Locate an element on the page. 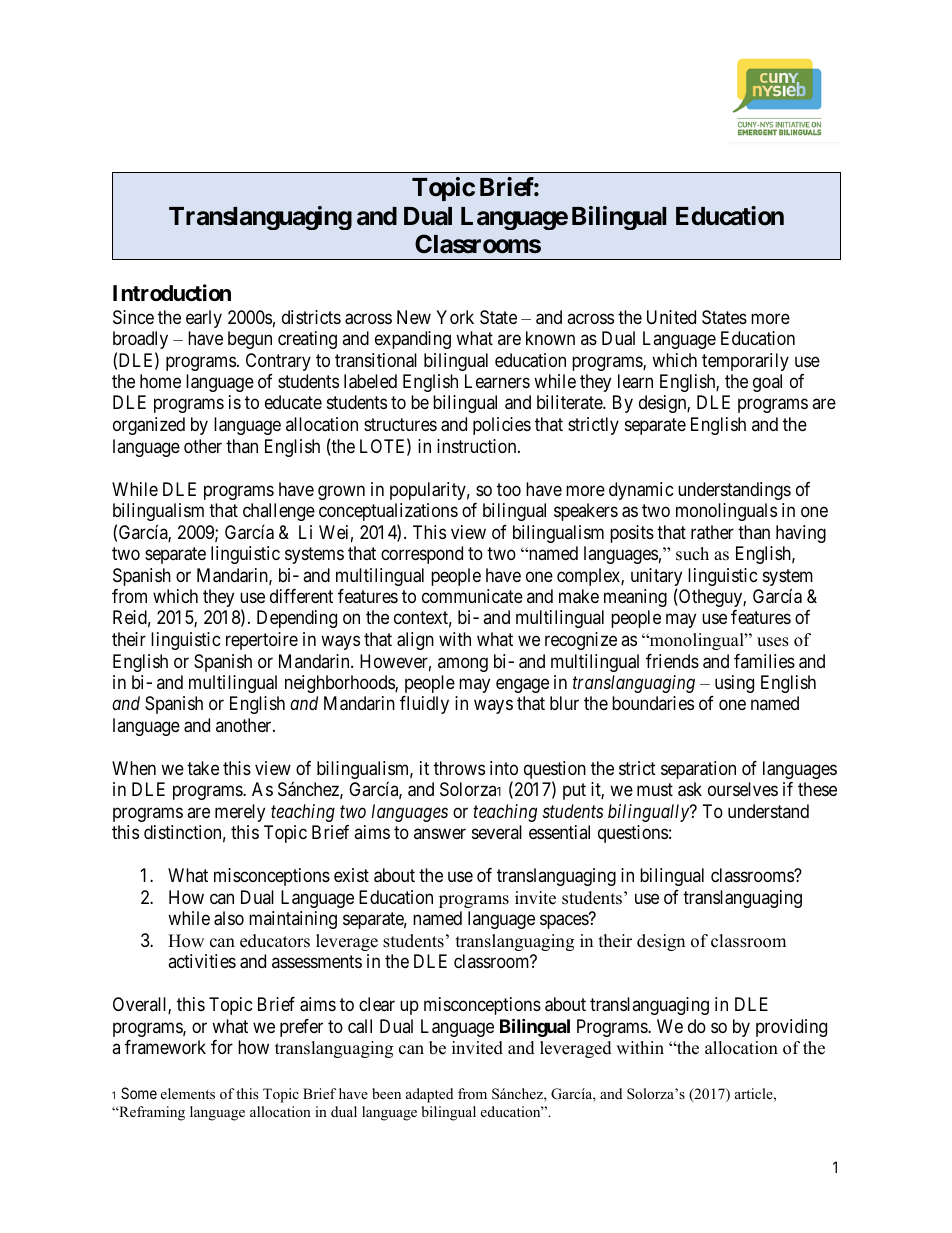 This document has height=1233, width=952. engage is located at coordinates (522, 685).
